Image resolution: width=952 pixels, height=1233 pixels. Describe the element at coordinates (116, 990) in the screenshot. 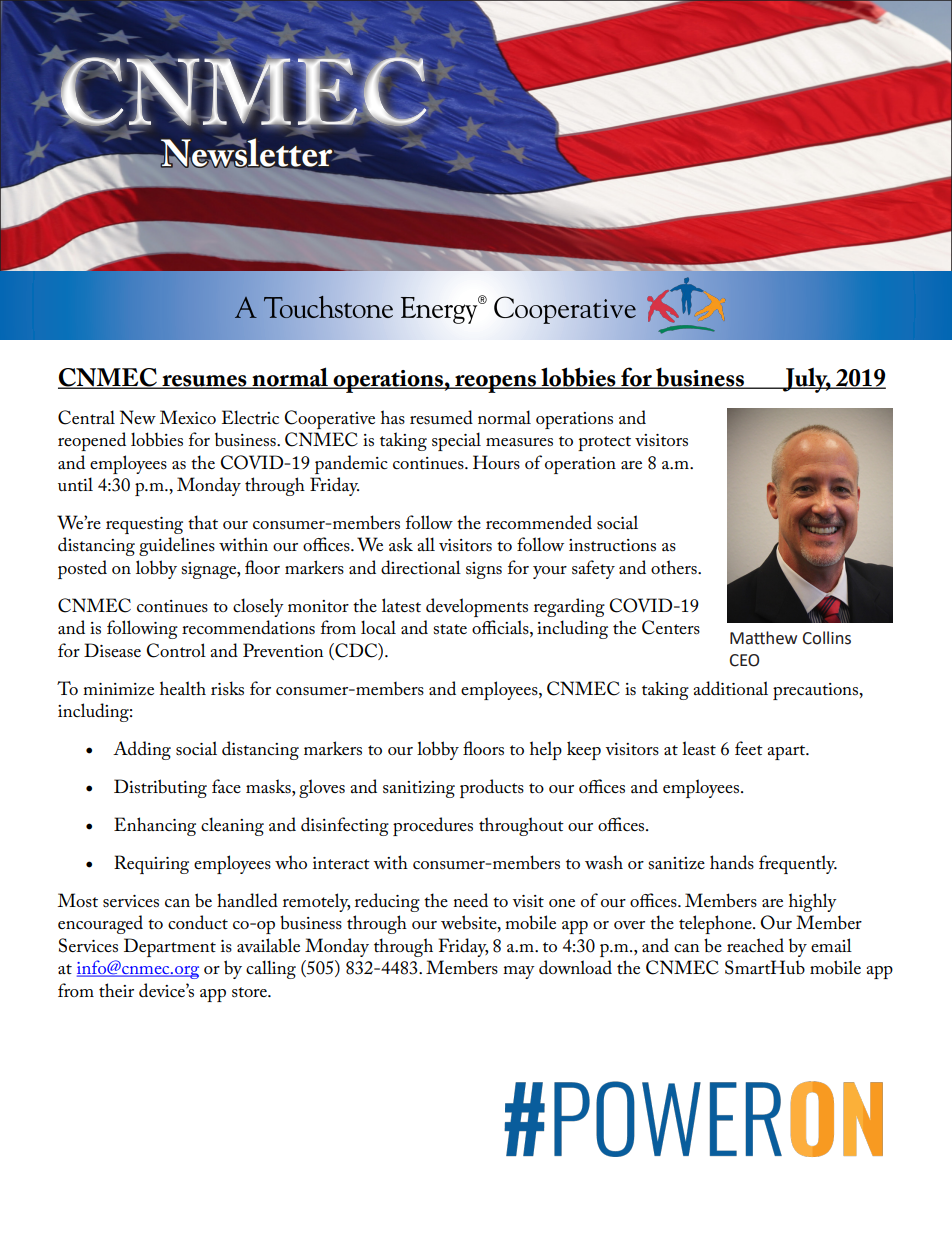

I see `their` at that location.
